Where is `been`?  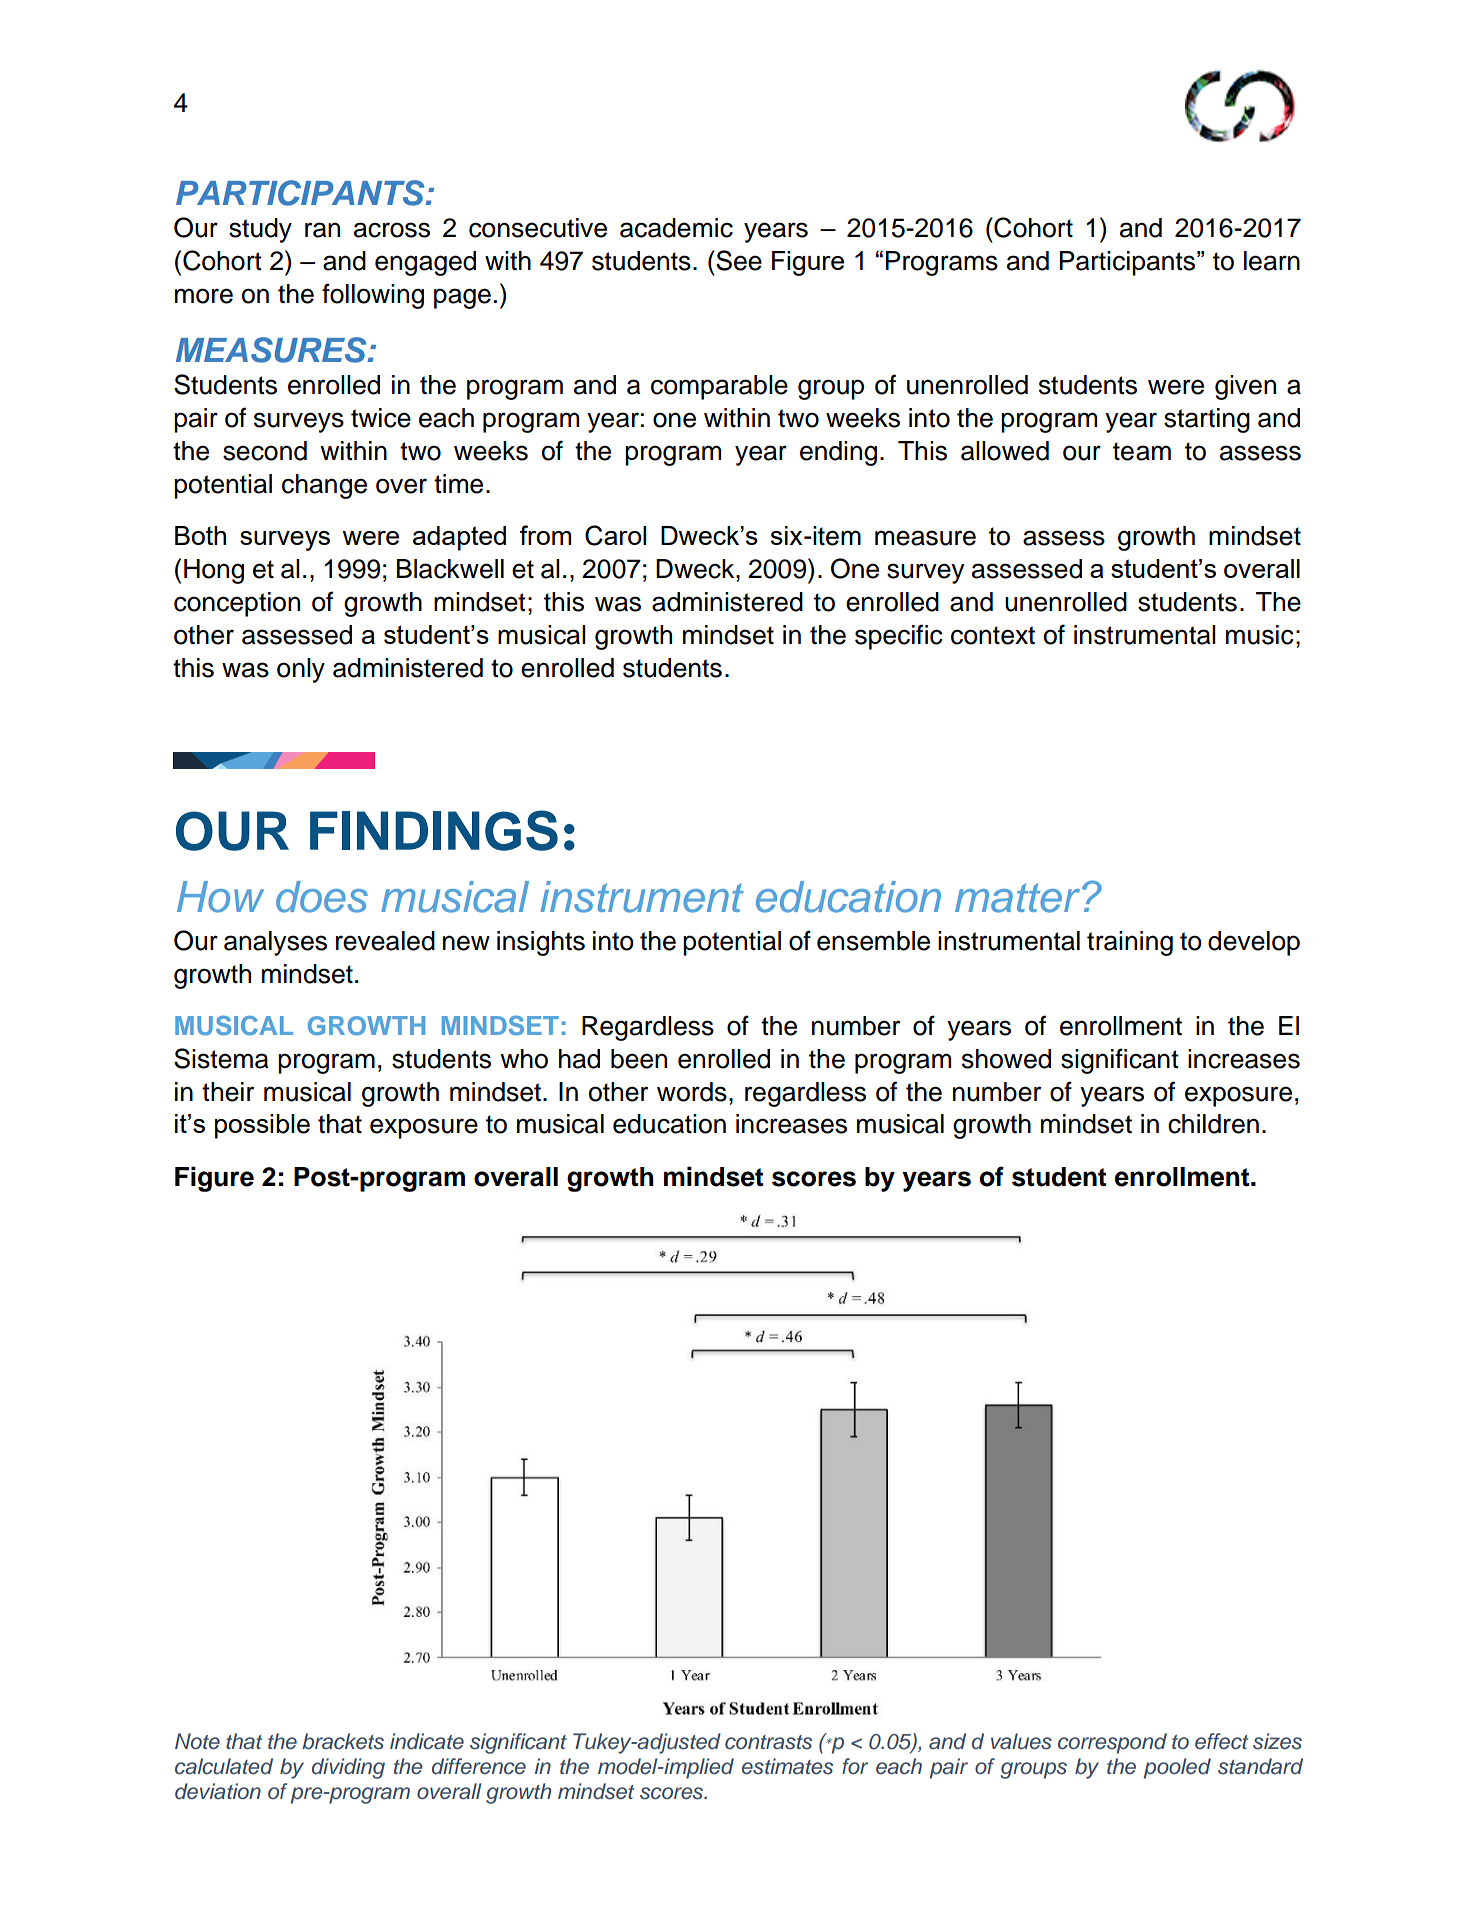 been is located at coordinates (639, 1059).
